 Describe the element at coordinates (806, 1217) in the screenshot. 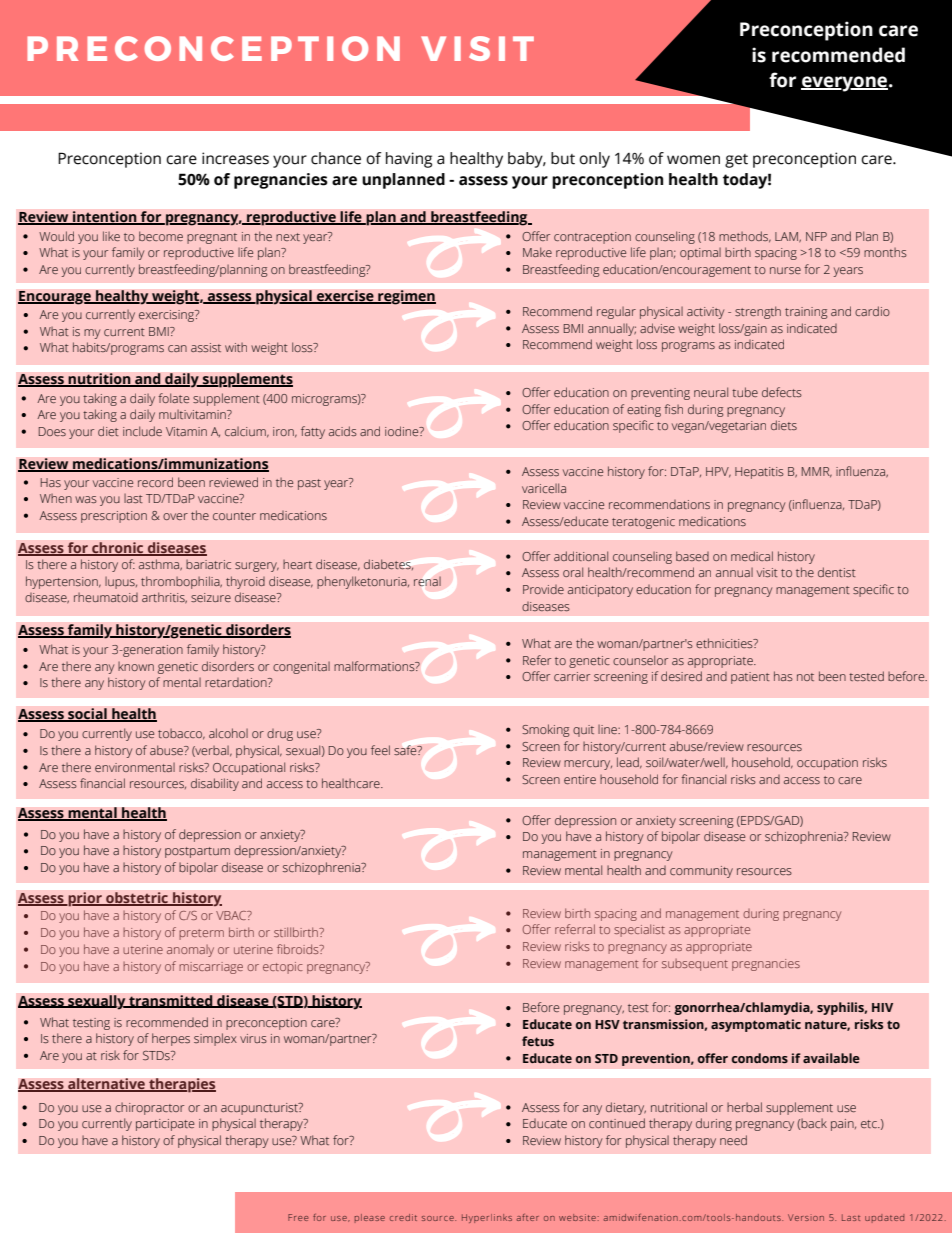

I see `Version` at that location.
